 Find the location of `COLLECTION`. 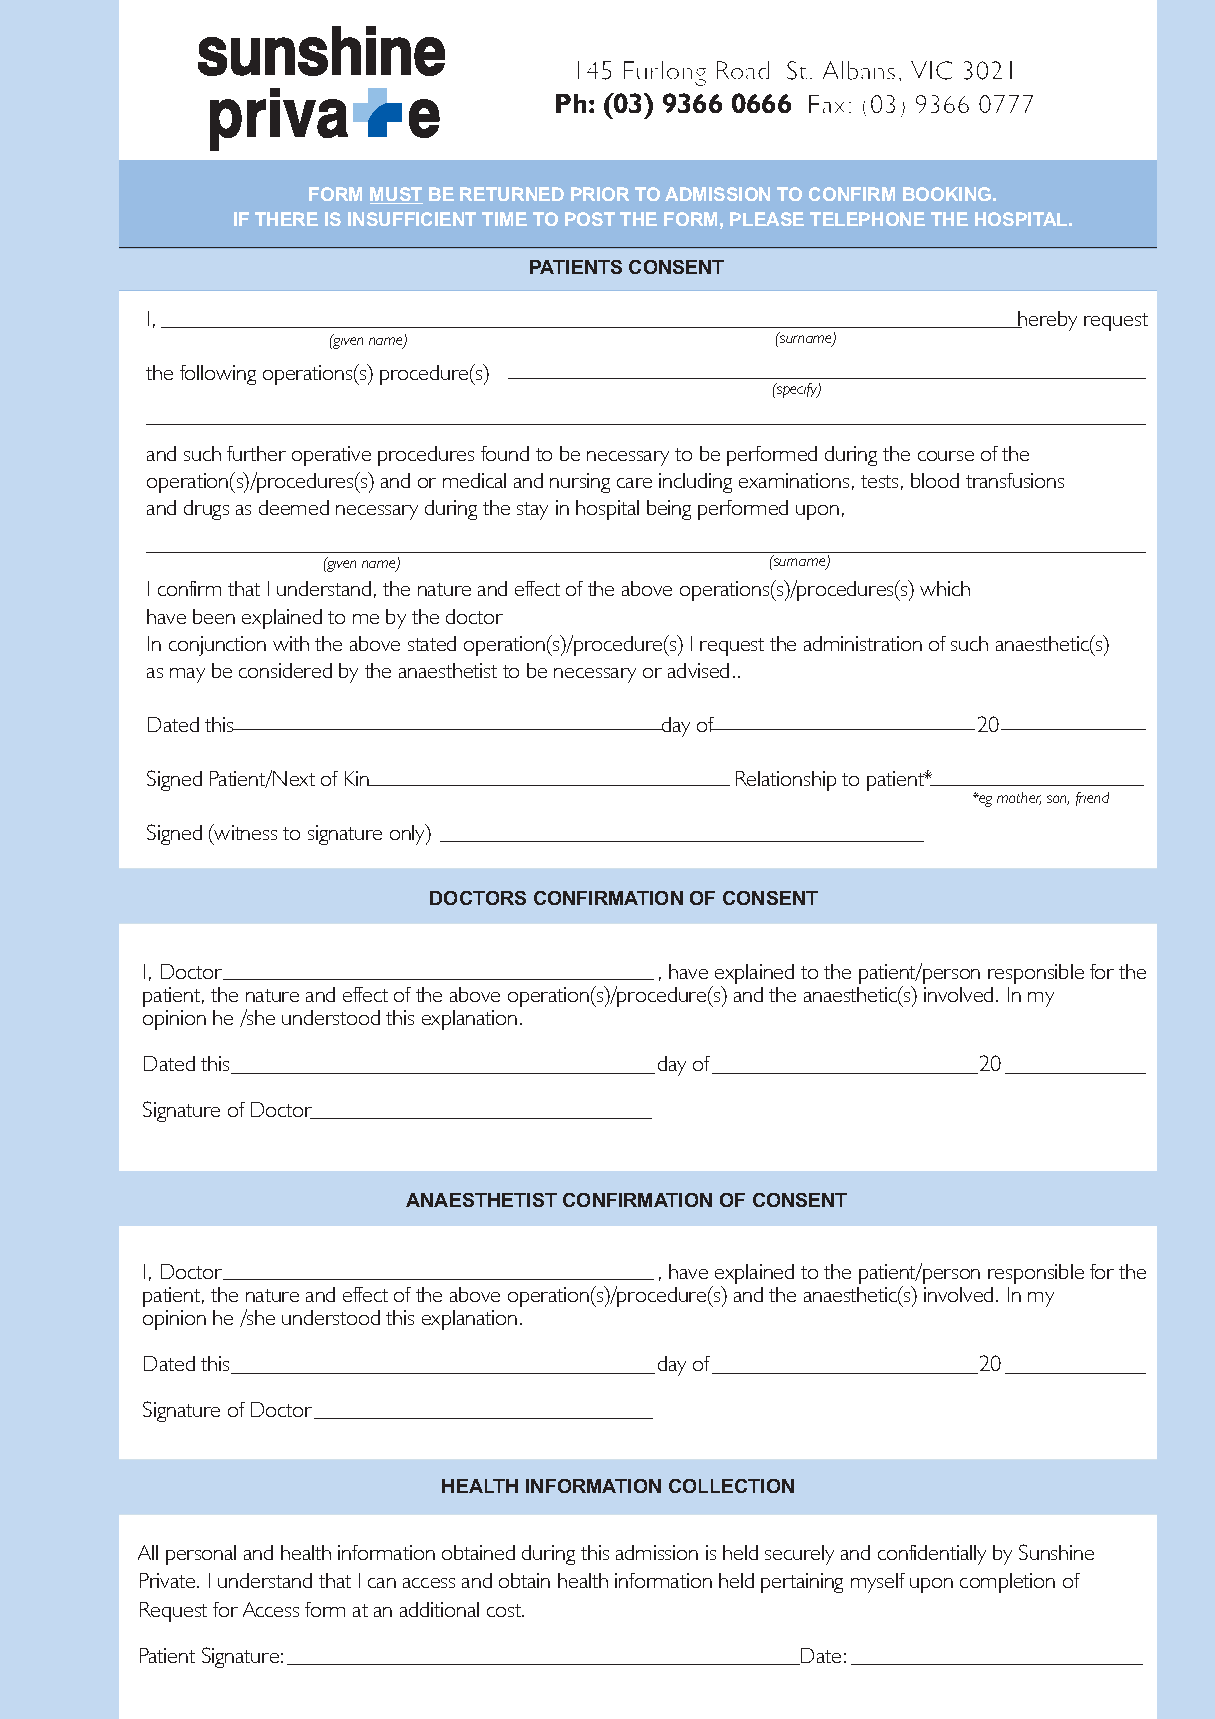

COLLECTION is located at coordinates (731, 1486).
